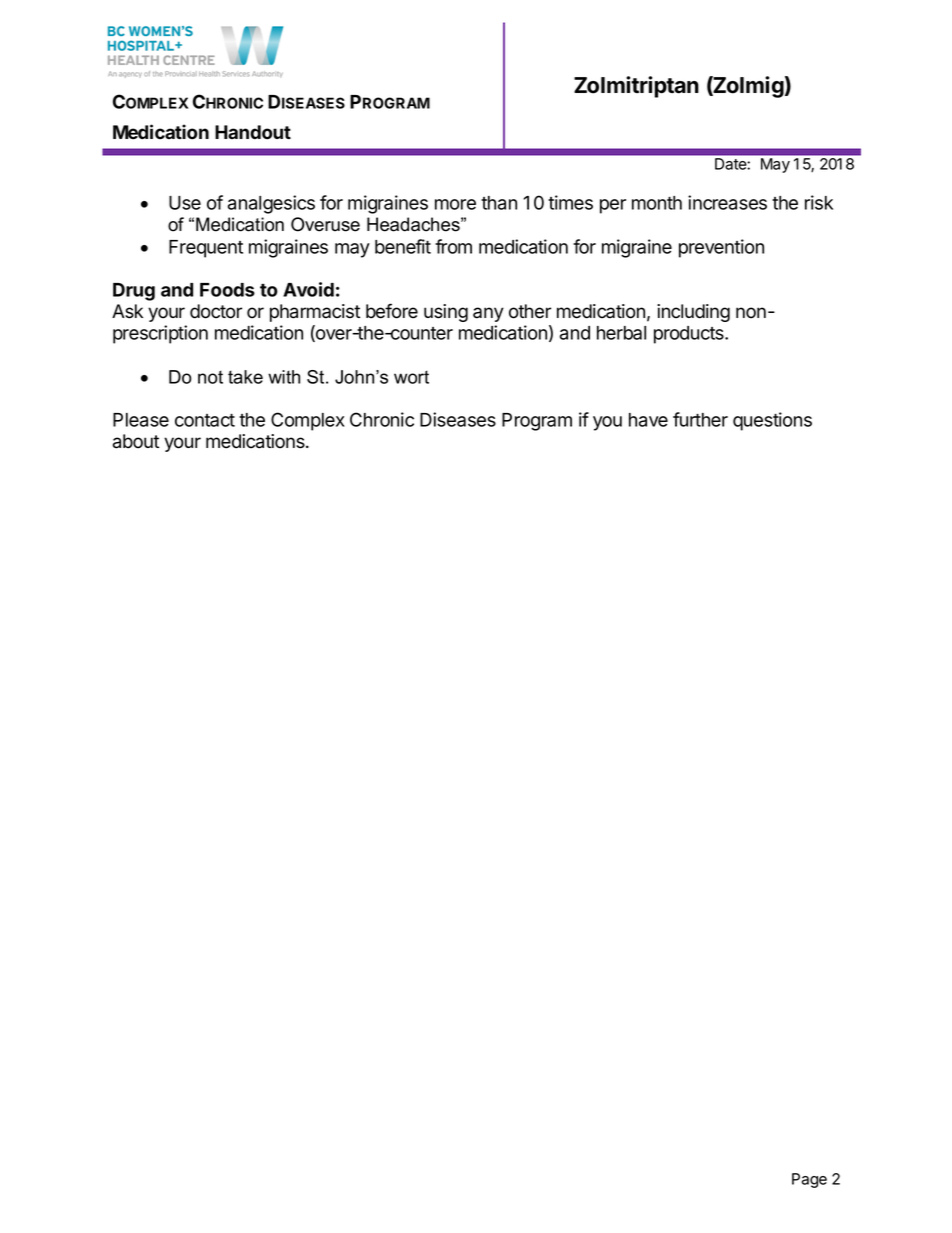  What do you see at coordinates (648, 420) in the document?
I see `have` at bounding box center [648, 420].
